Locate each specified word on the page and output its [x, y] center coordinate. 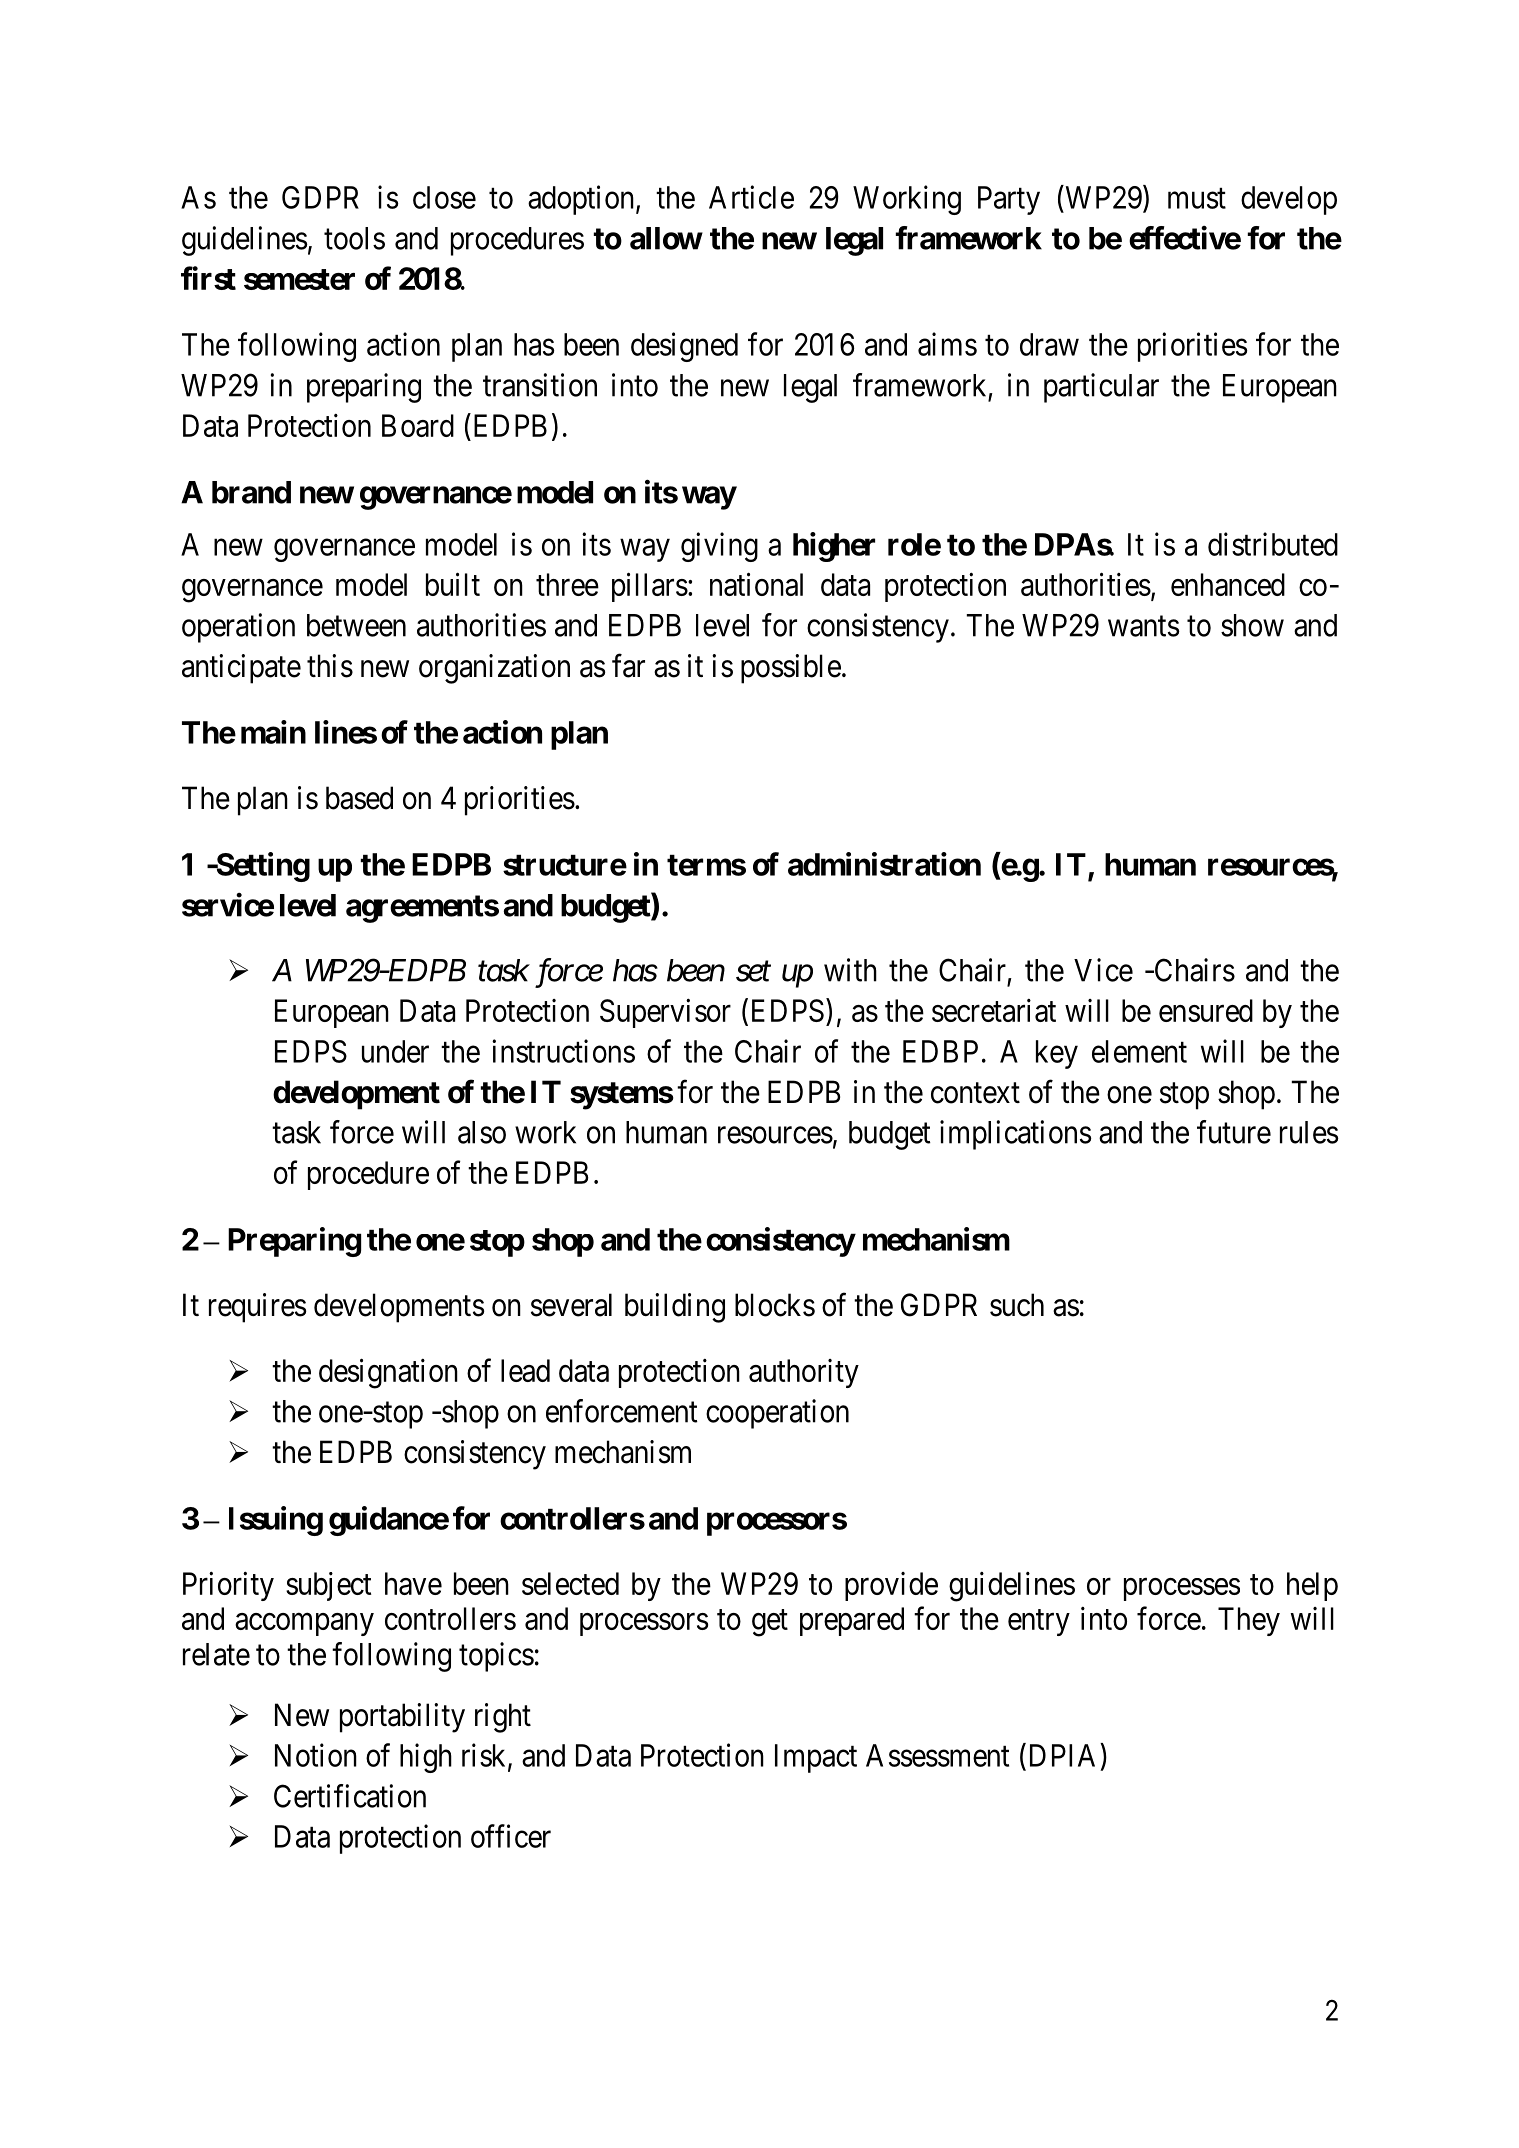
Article [751, 197]
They [1249, 1621]
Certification [350, 1796]
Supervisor [665, 1013]
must [1197, 198]
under [395, 1051]
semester [299, 279]
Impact [816, 1758]
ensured [1206, 1010]
